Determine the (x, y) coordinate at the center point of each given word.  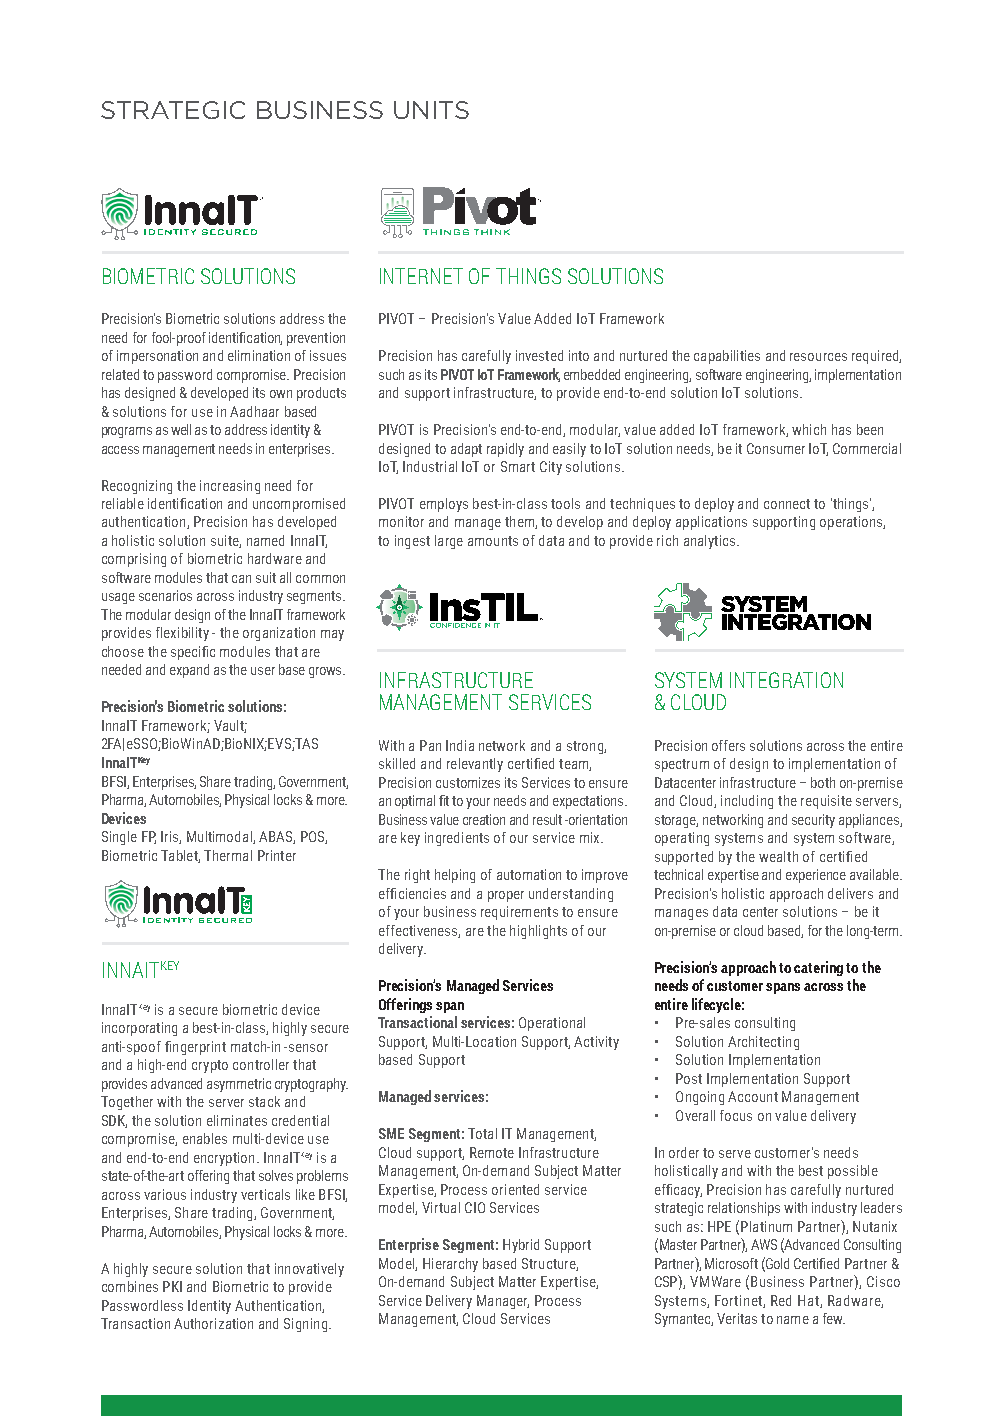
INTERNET (421, 276)
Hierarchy (450, 1265)
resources (818, 357)
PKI (172, 1286)
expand (189, 671)
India (460, 745)
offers (728, 745)
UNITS (431, 110)
